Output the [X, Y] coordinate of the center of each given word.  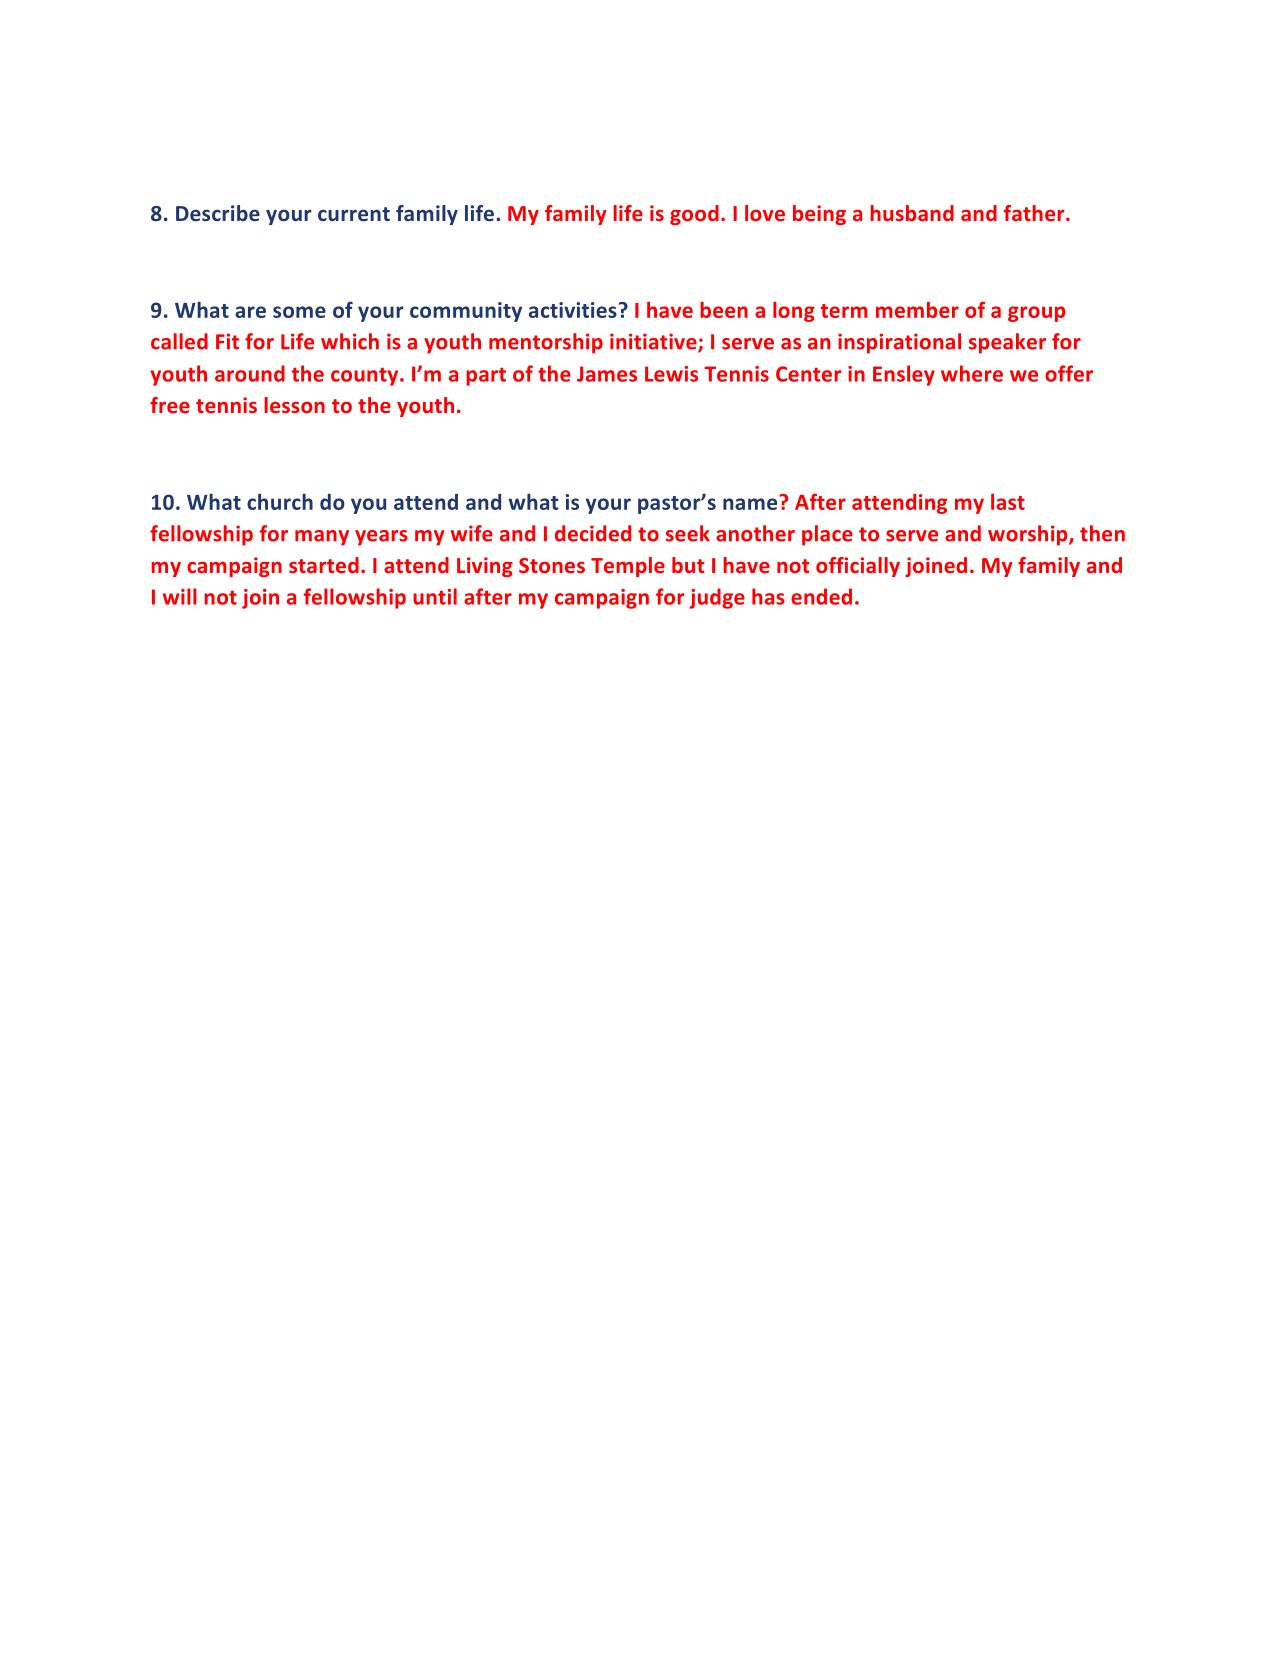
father [1035, 213]
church [280, 502]
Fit [227, 341]
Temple [628, 567]
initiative [654, 342]
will [180, 596]
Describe [218, 213]
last [1008, 502]
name [751, 503]
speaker [1007, 343]
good [694, 215]
